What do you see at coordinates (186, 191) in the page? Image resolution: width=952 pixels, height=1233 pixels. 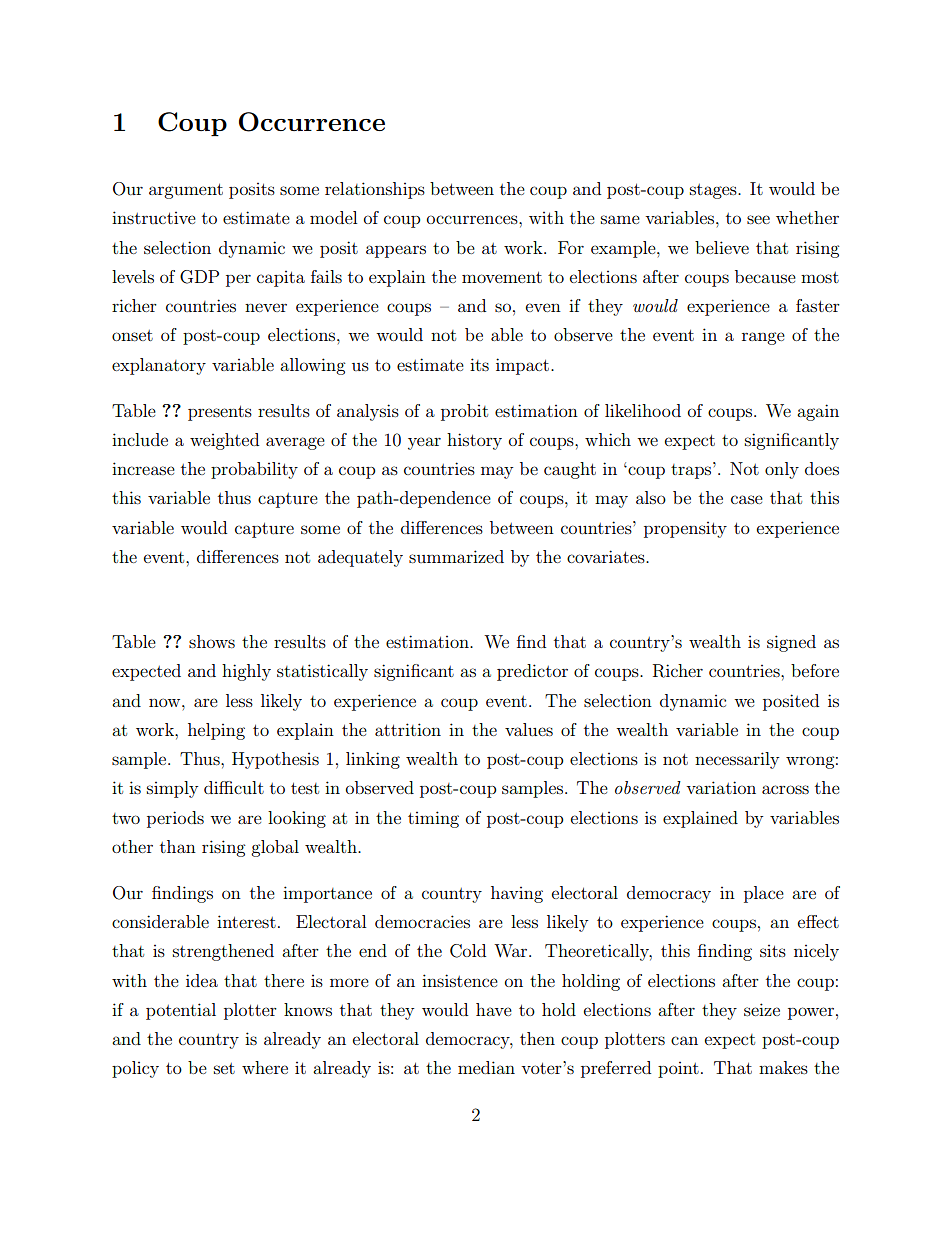 I see `argument` at bounding box center [186, 191].
